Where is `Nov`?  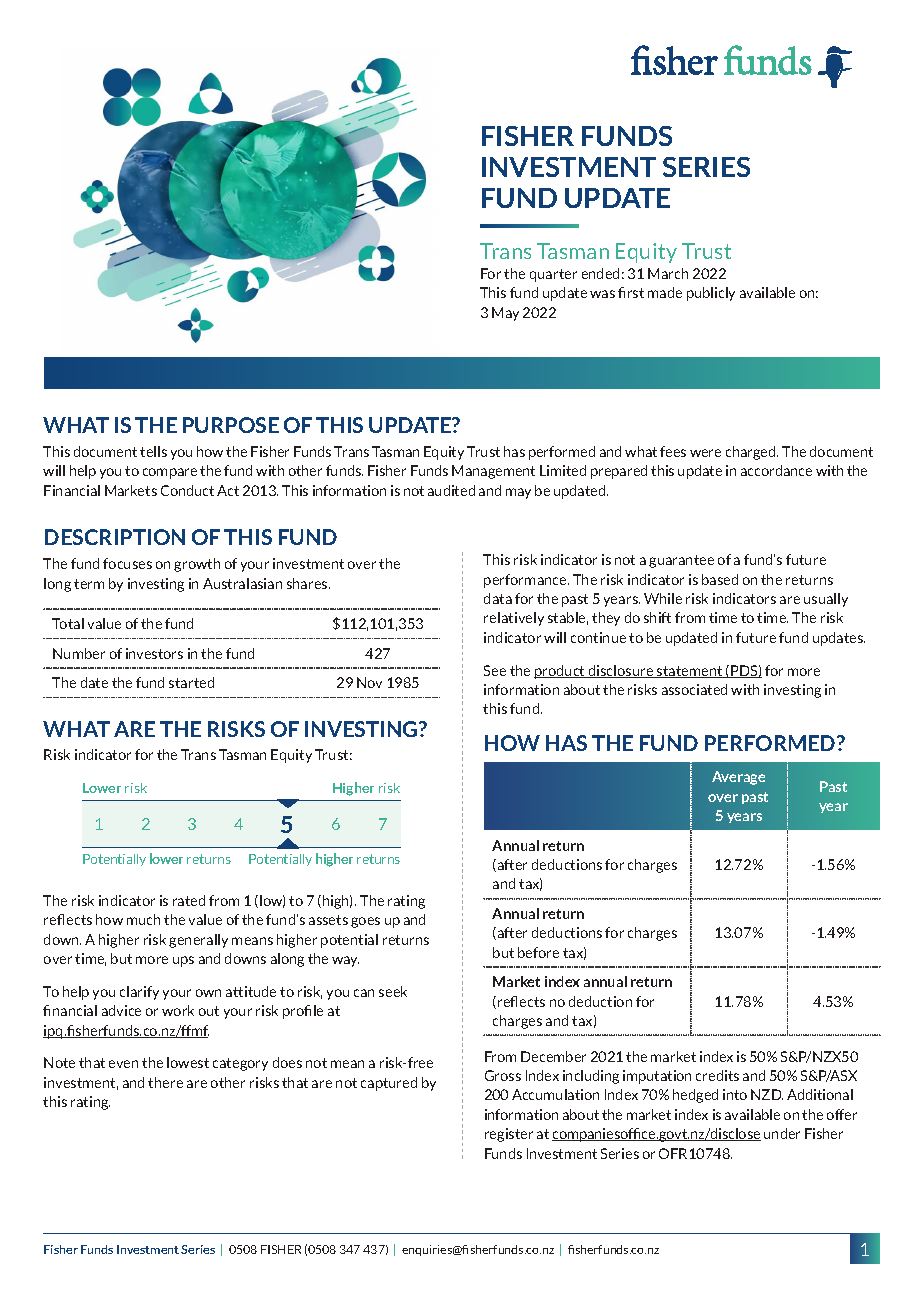 Nov is located at coordinates (369, 682).
